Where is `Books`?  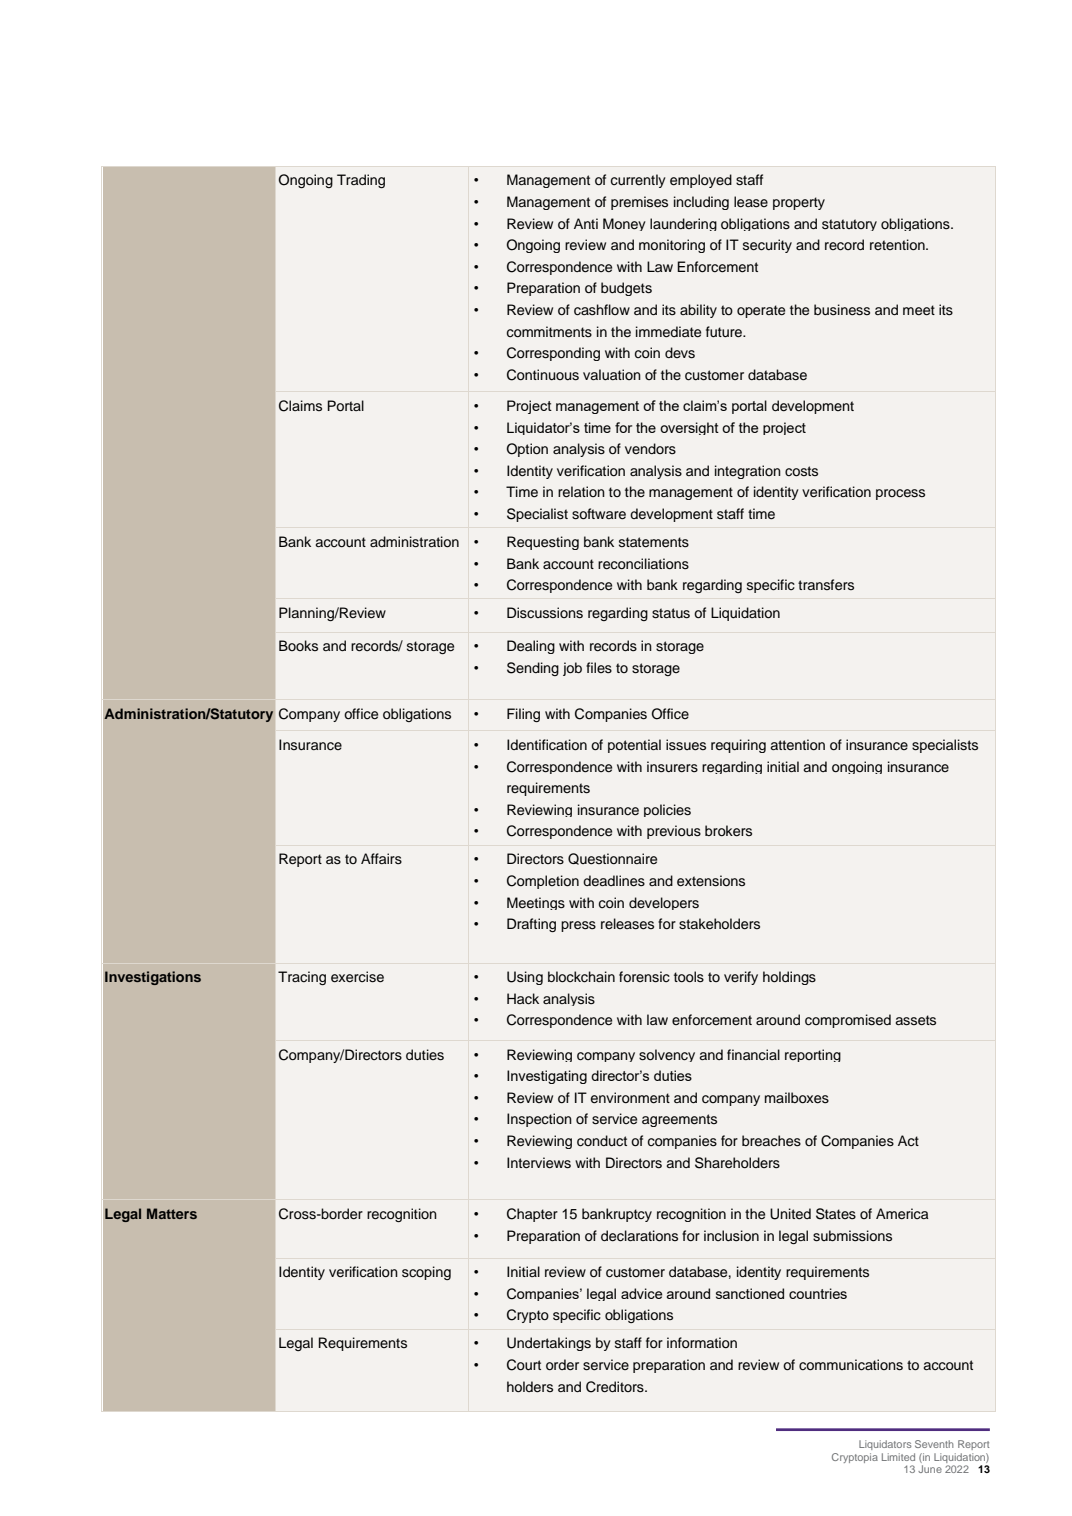
Books is located at coordinates (298, 645).
